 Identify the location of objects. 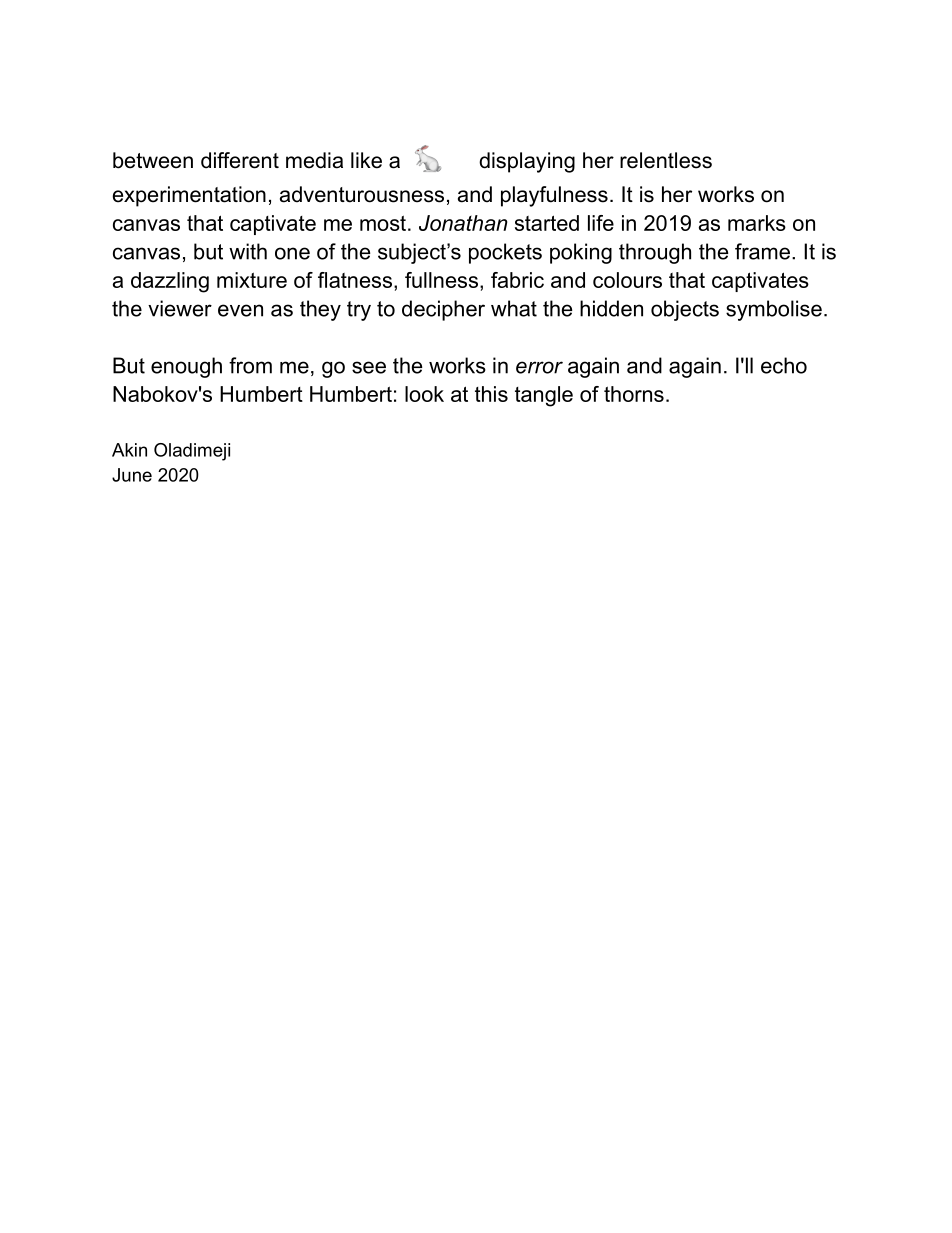
(685, 310).
